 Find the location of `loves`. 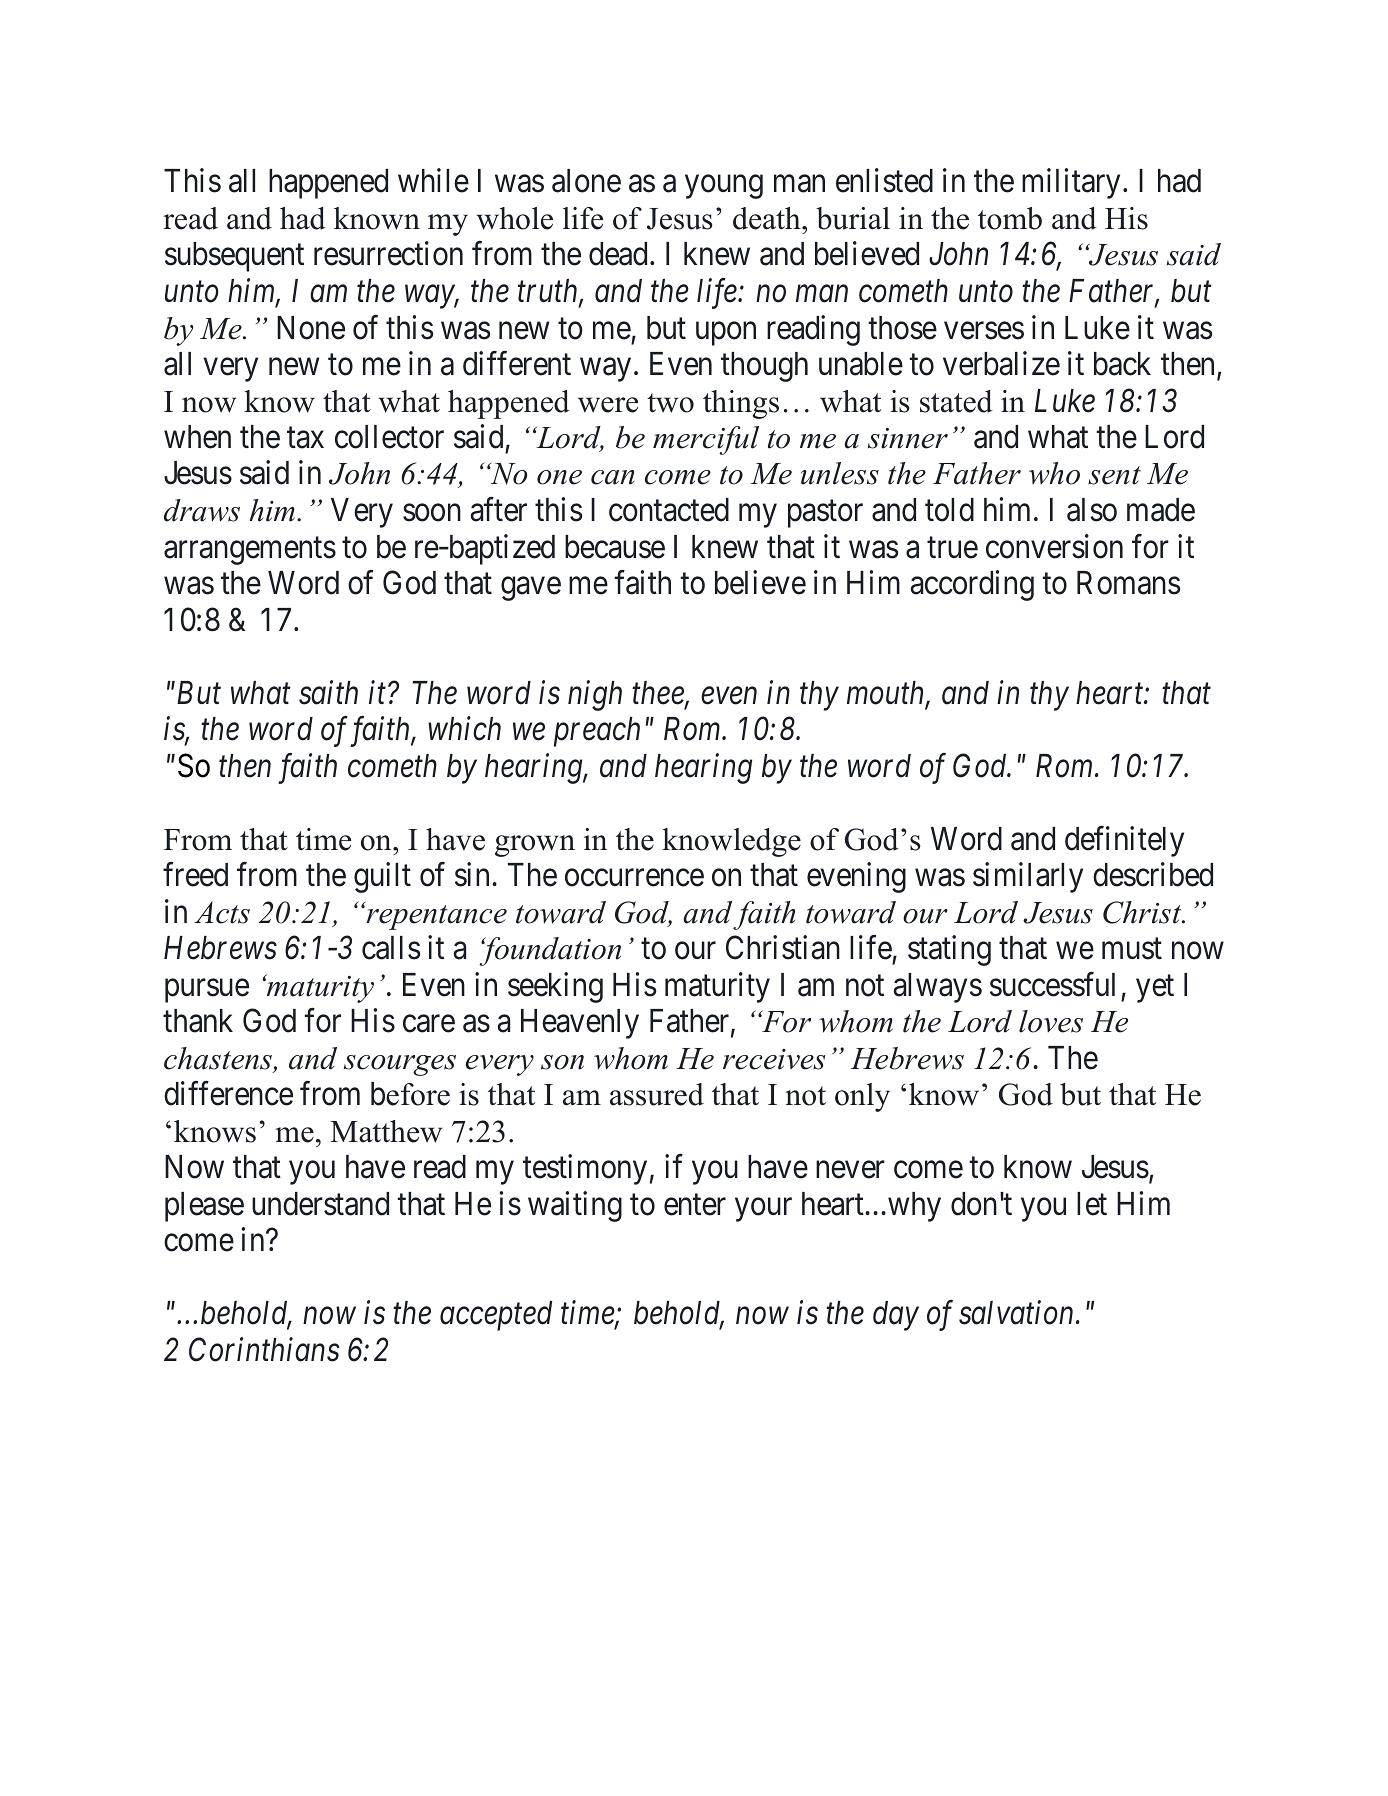

loves is located at coordinates (1051, 1021).
